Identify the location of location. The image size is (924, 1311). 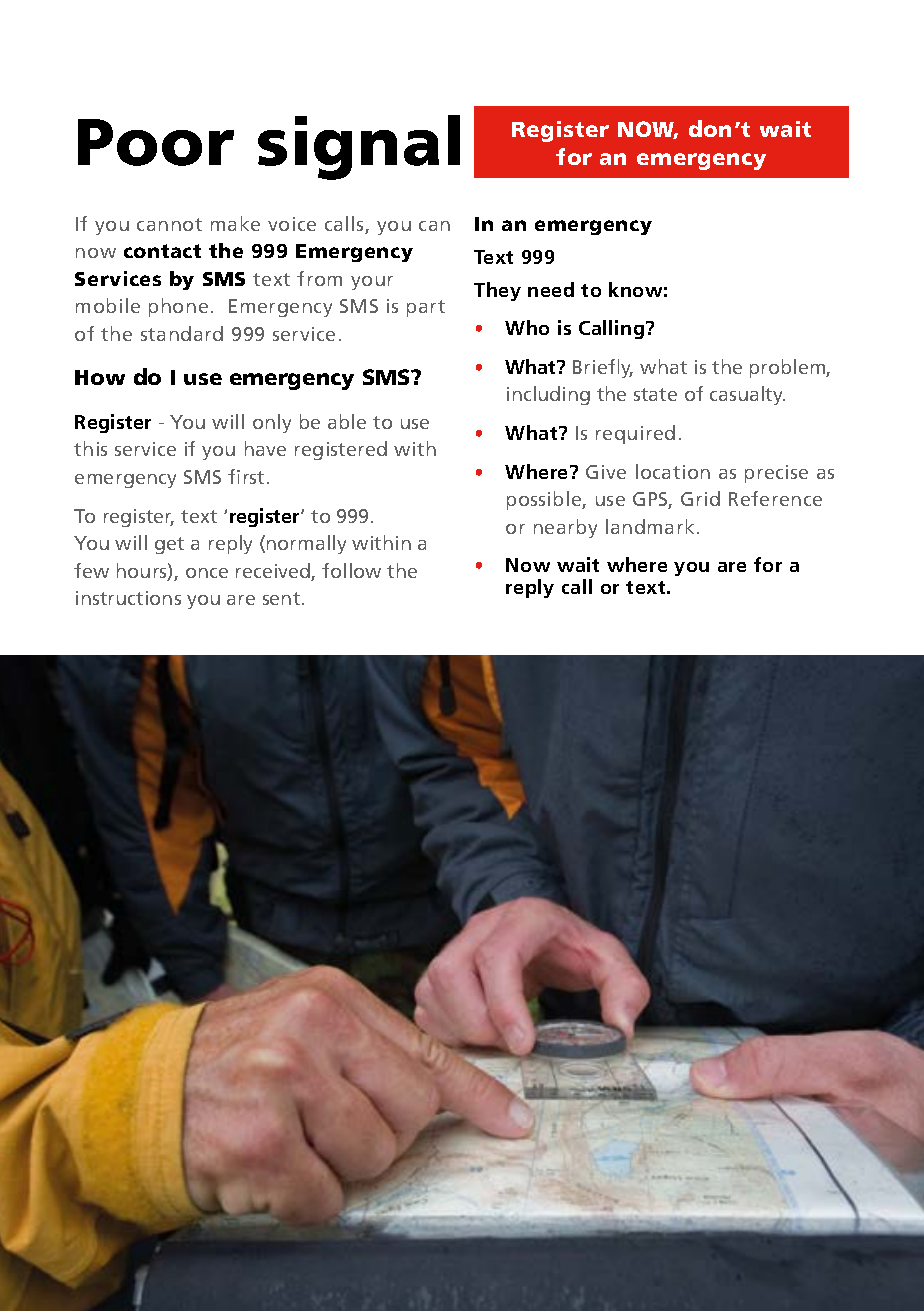
(673, 471).
